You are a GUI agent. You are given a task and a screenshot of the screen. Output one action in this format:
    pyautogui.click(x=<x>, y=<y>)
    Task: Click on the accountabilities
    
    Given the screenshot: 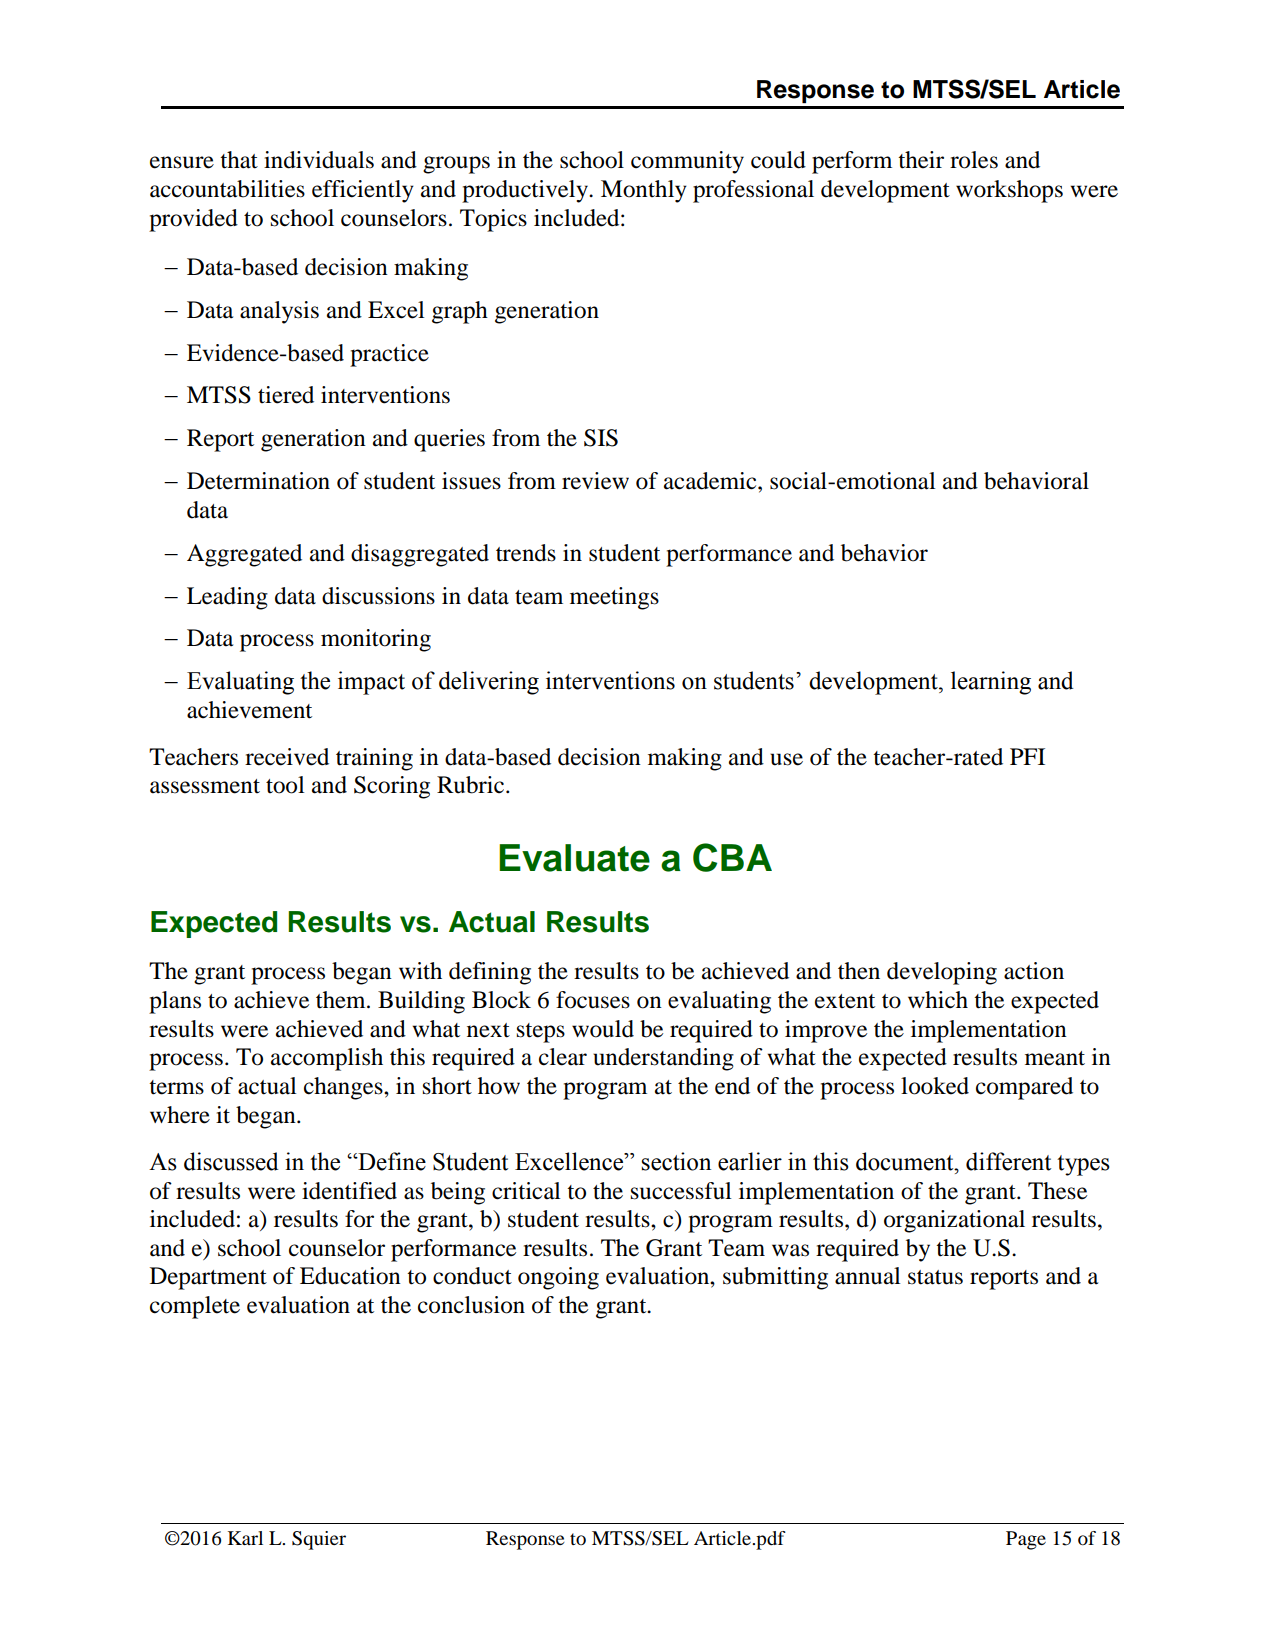 What is the action you would take?
    pyautogui.click(x=227, y=189)
